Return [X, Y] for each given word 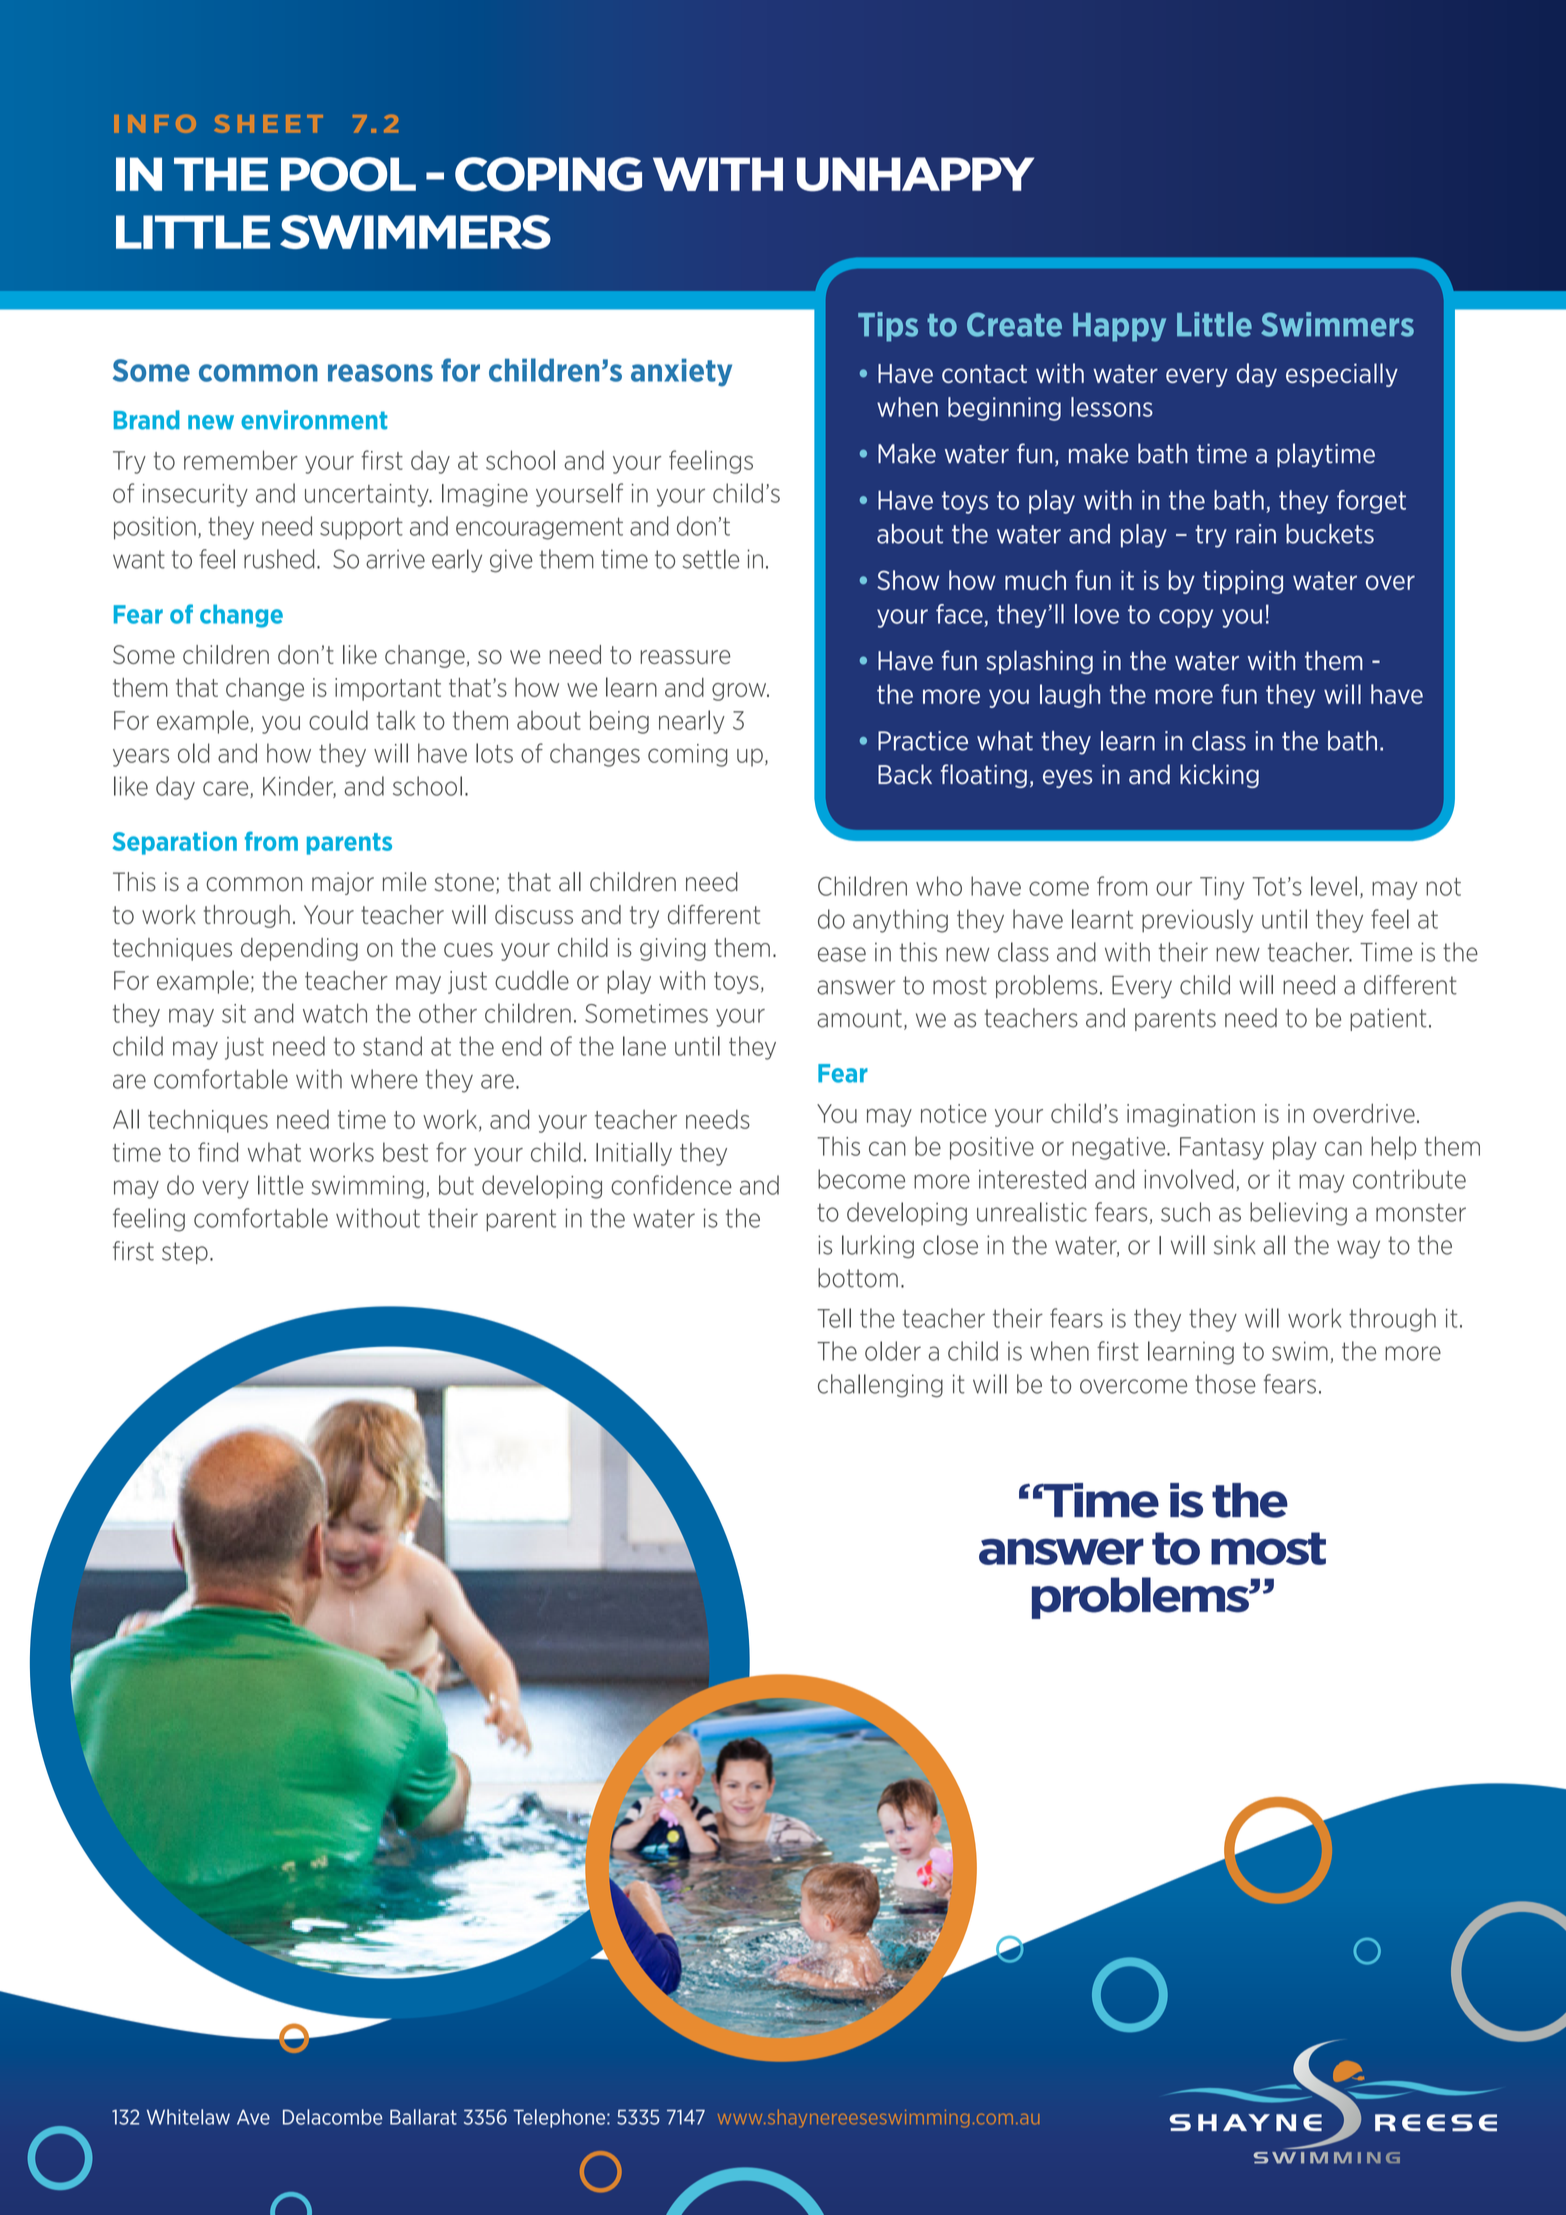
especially [1342, 375]
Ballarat [423, 2117]
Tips [888, 327]
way [1358, 1249]
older [893, 1351]
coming [687, 755]
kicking [1219, 776]
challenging [880, 1386]
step [185, 1253]
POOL [348, 174]
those [1225, 1384]
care [227, 789]
